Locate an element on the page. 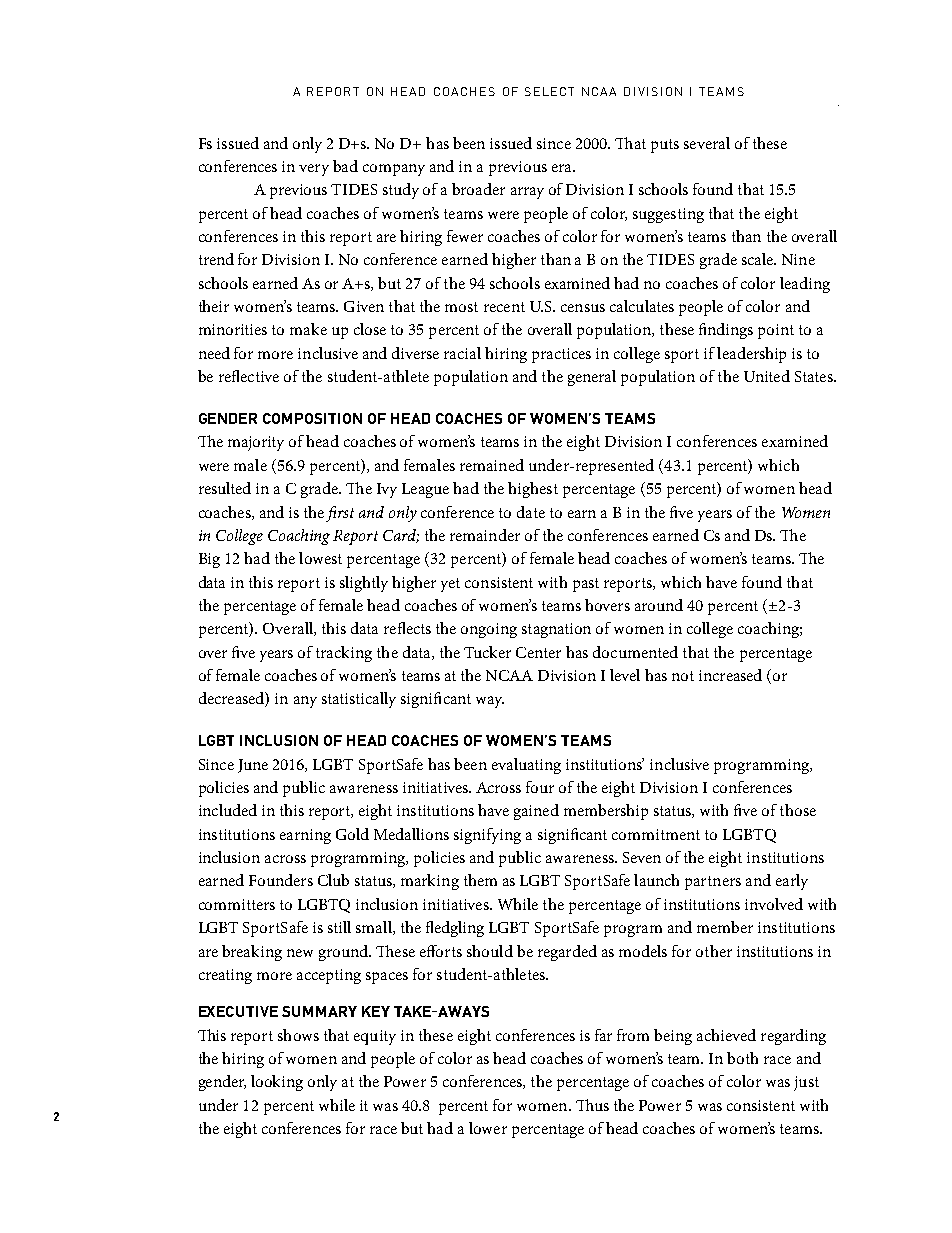 This document has width=952, height=1233. increased is located at coordinates (730, 675).
